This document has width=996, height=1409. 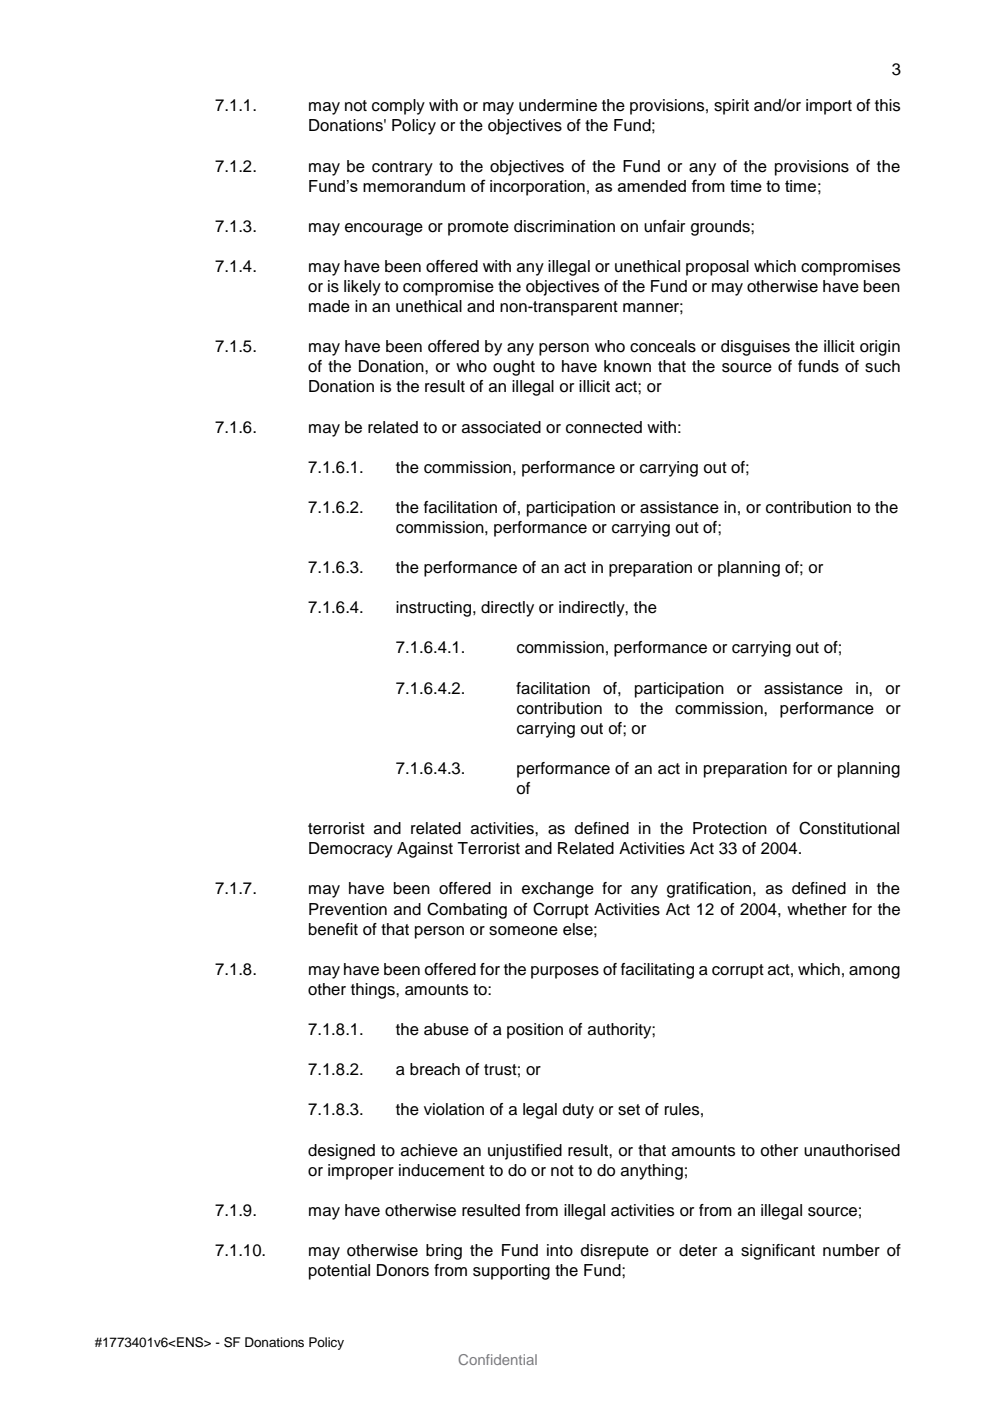 I want to click on contrary, so click(x=402, y=168).
